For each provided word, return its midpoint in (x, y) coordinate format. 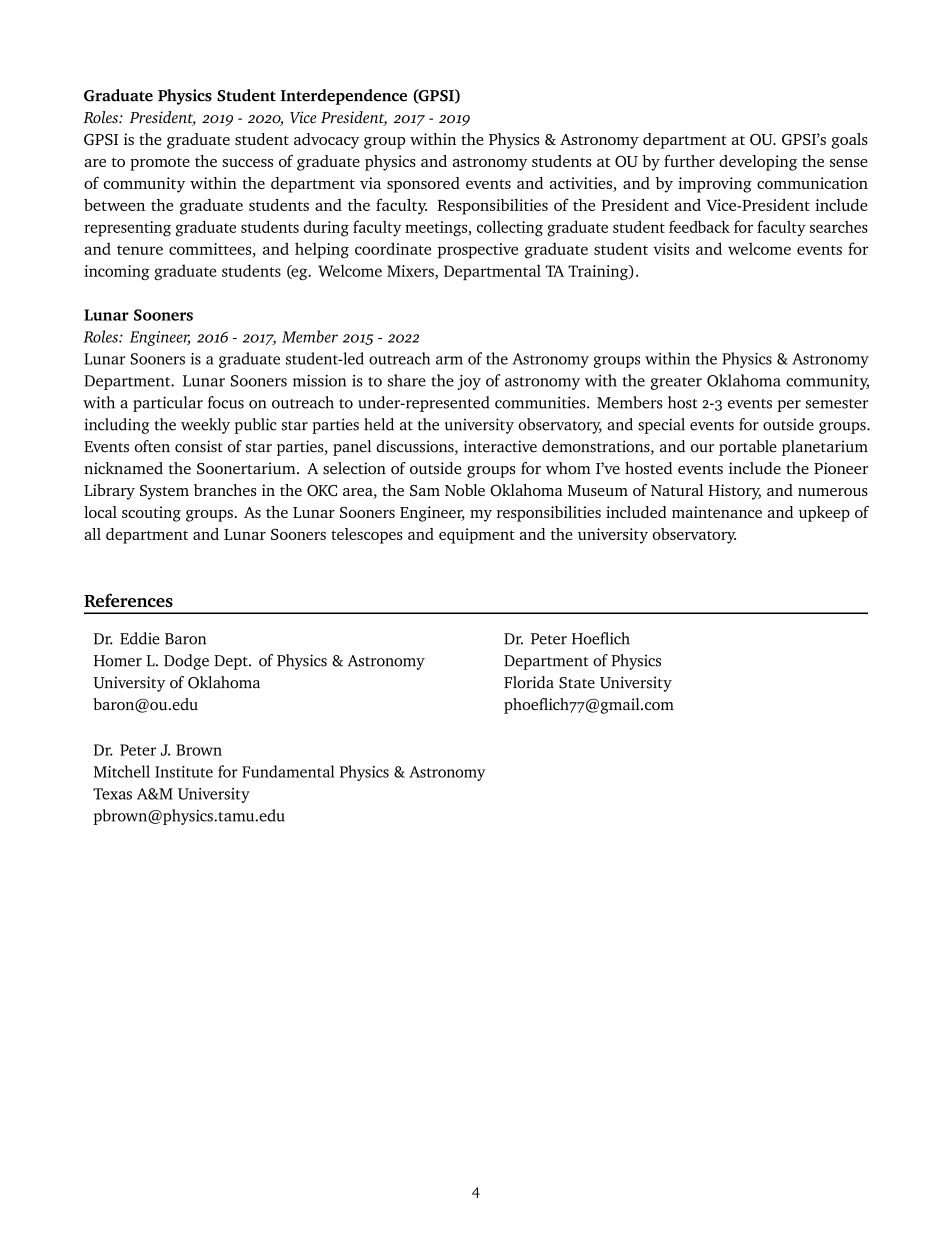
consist (199, 446)
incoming (117, 272)
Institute (184, 772)
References (128, 600)
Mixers (411, 272)
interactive (500, 446)
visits (671, 249)
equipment (477, 536)
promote (160, 164)
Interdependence (344, 97)
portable (748, 448)
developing (758, 163)
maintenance (717, 512)
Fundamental (288, 771)
